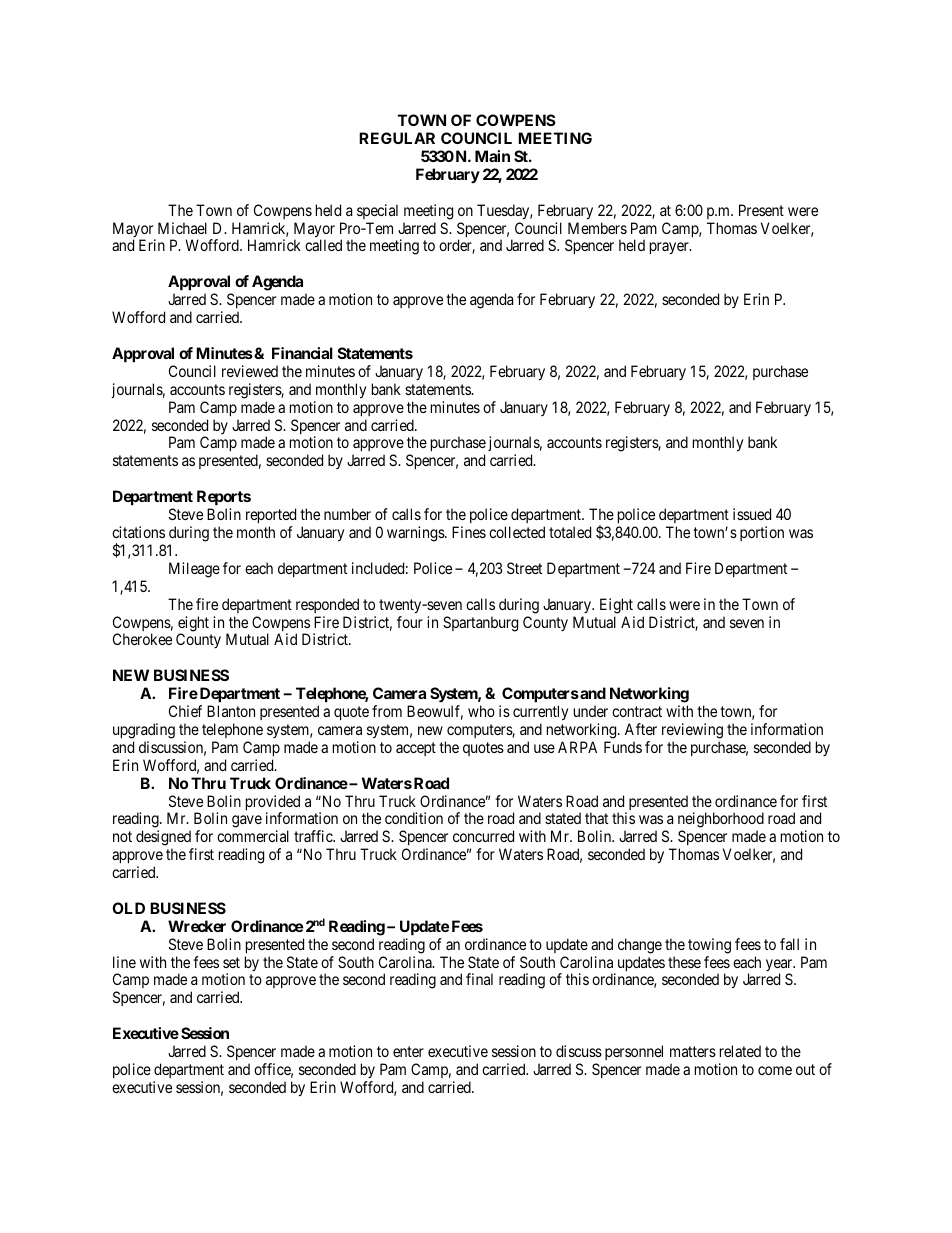 This screenshot has height=1233, width=952. I want to click on four, so click(410, 622).
